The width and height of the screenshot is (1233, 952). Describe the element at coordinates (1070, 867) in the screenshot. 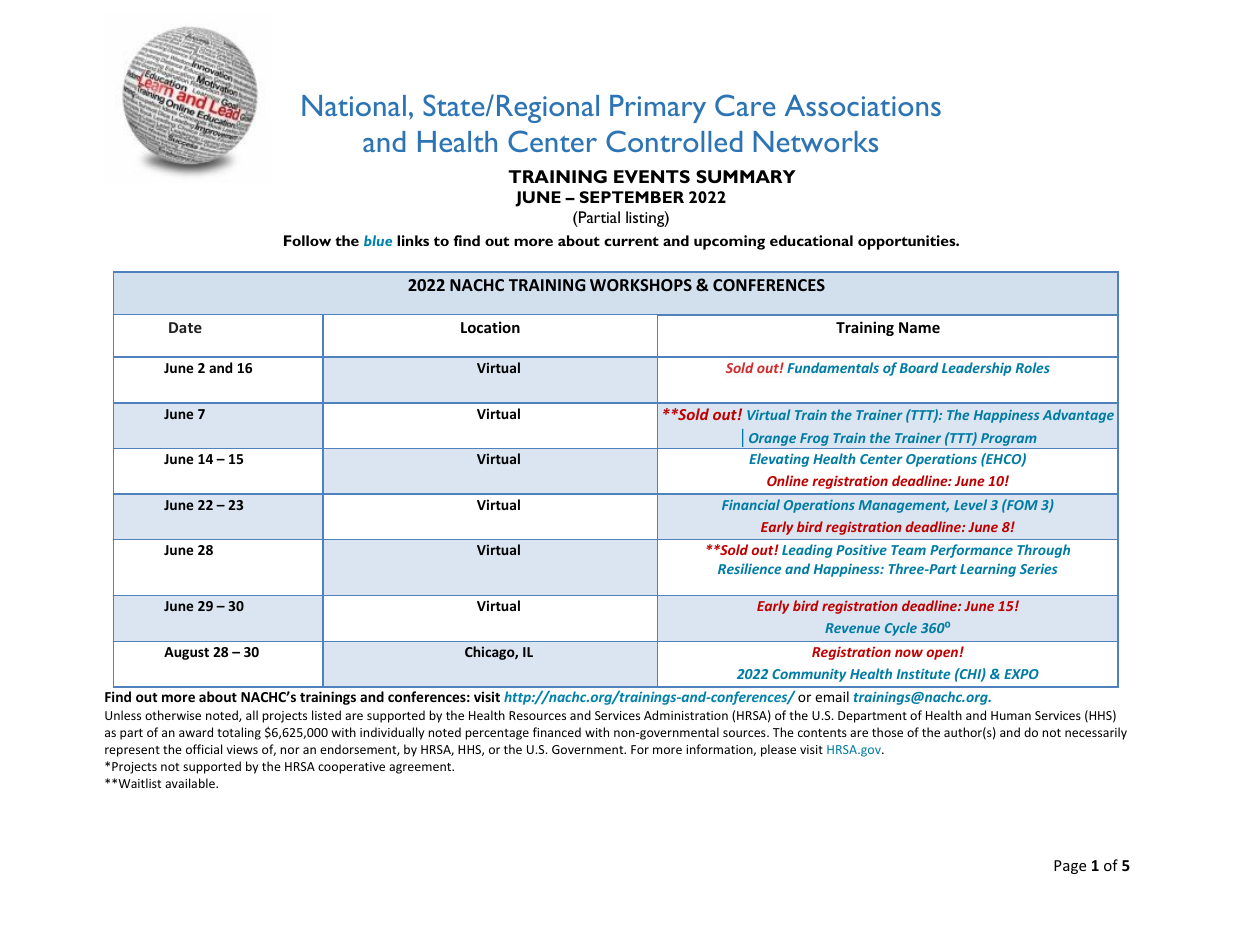

I see `Page` at that location.
